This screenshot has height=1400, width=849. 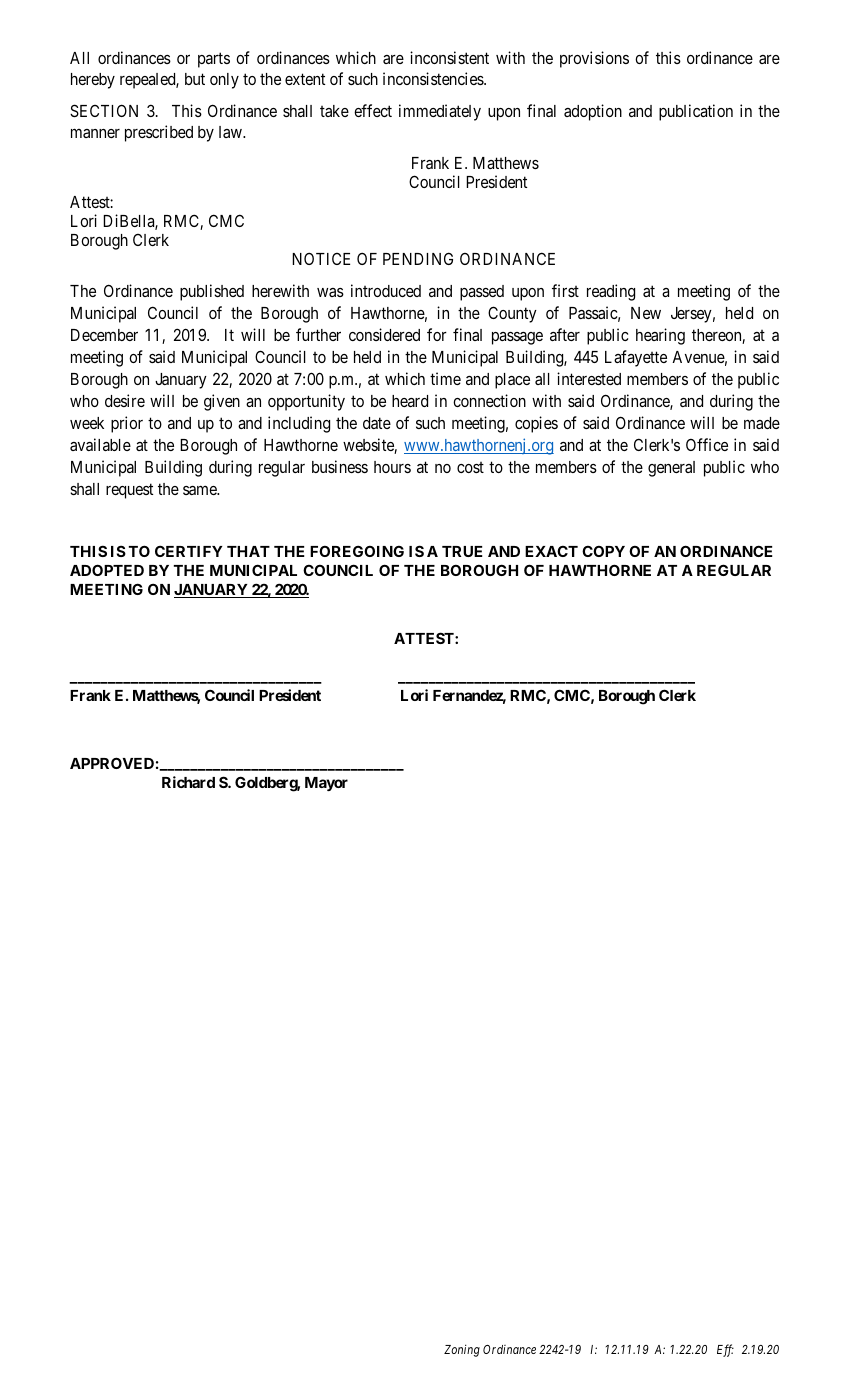 What do you see at coordinates (462, 551) in the screenshot?
I see `TRUE` at bounding box center [462, 551].
